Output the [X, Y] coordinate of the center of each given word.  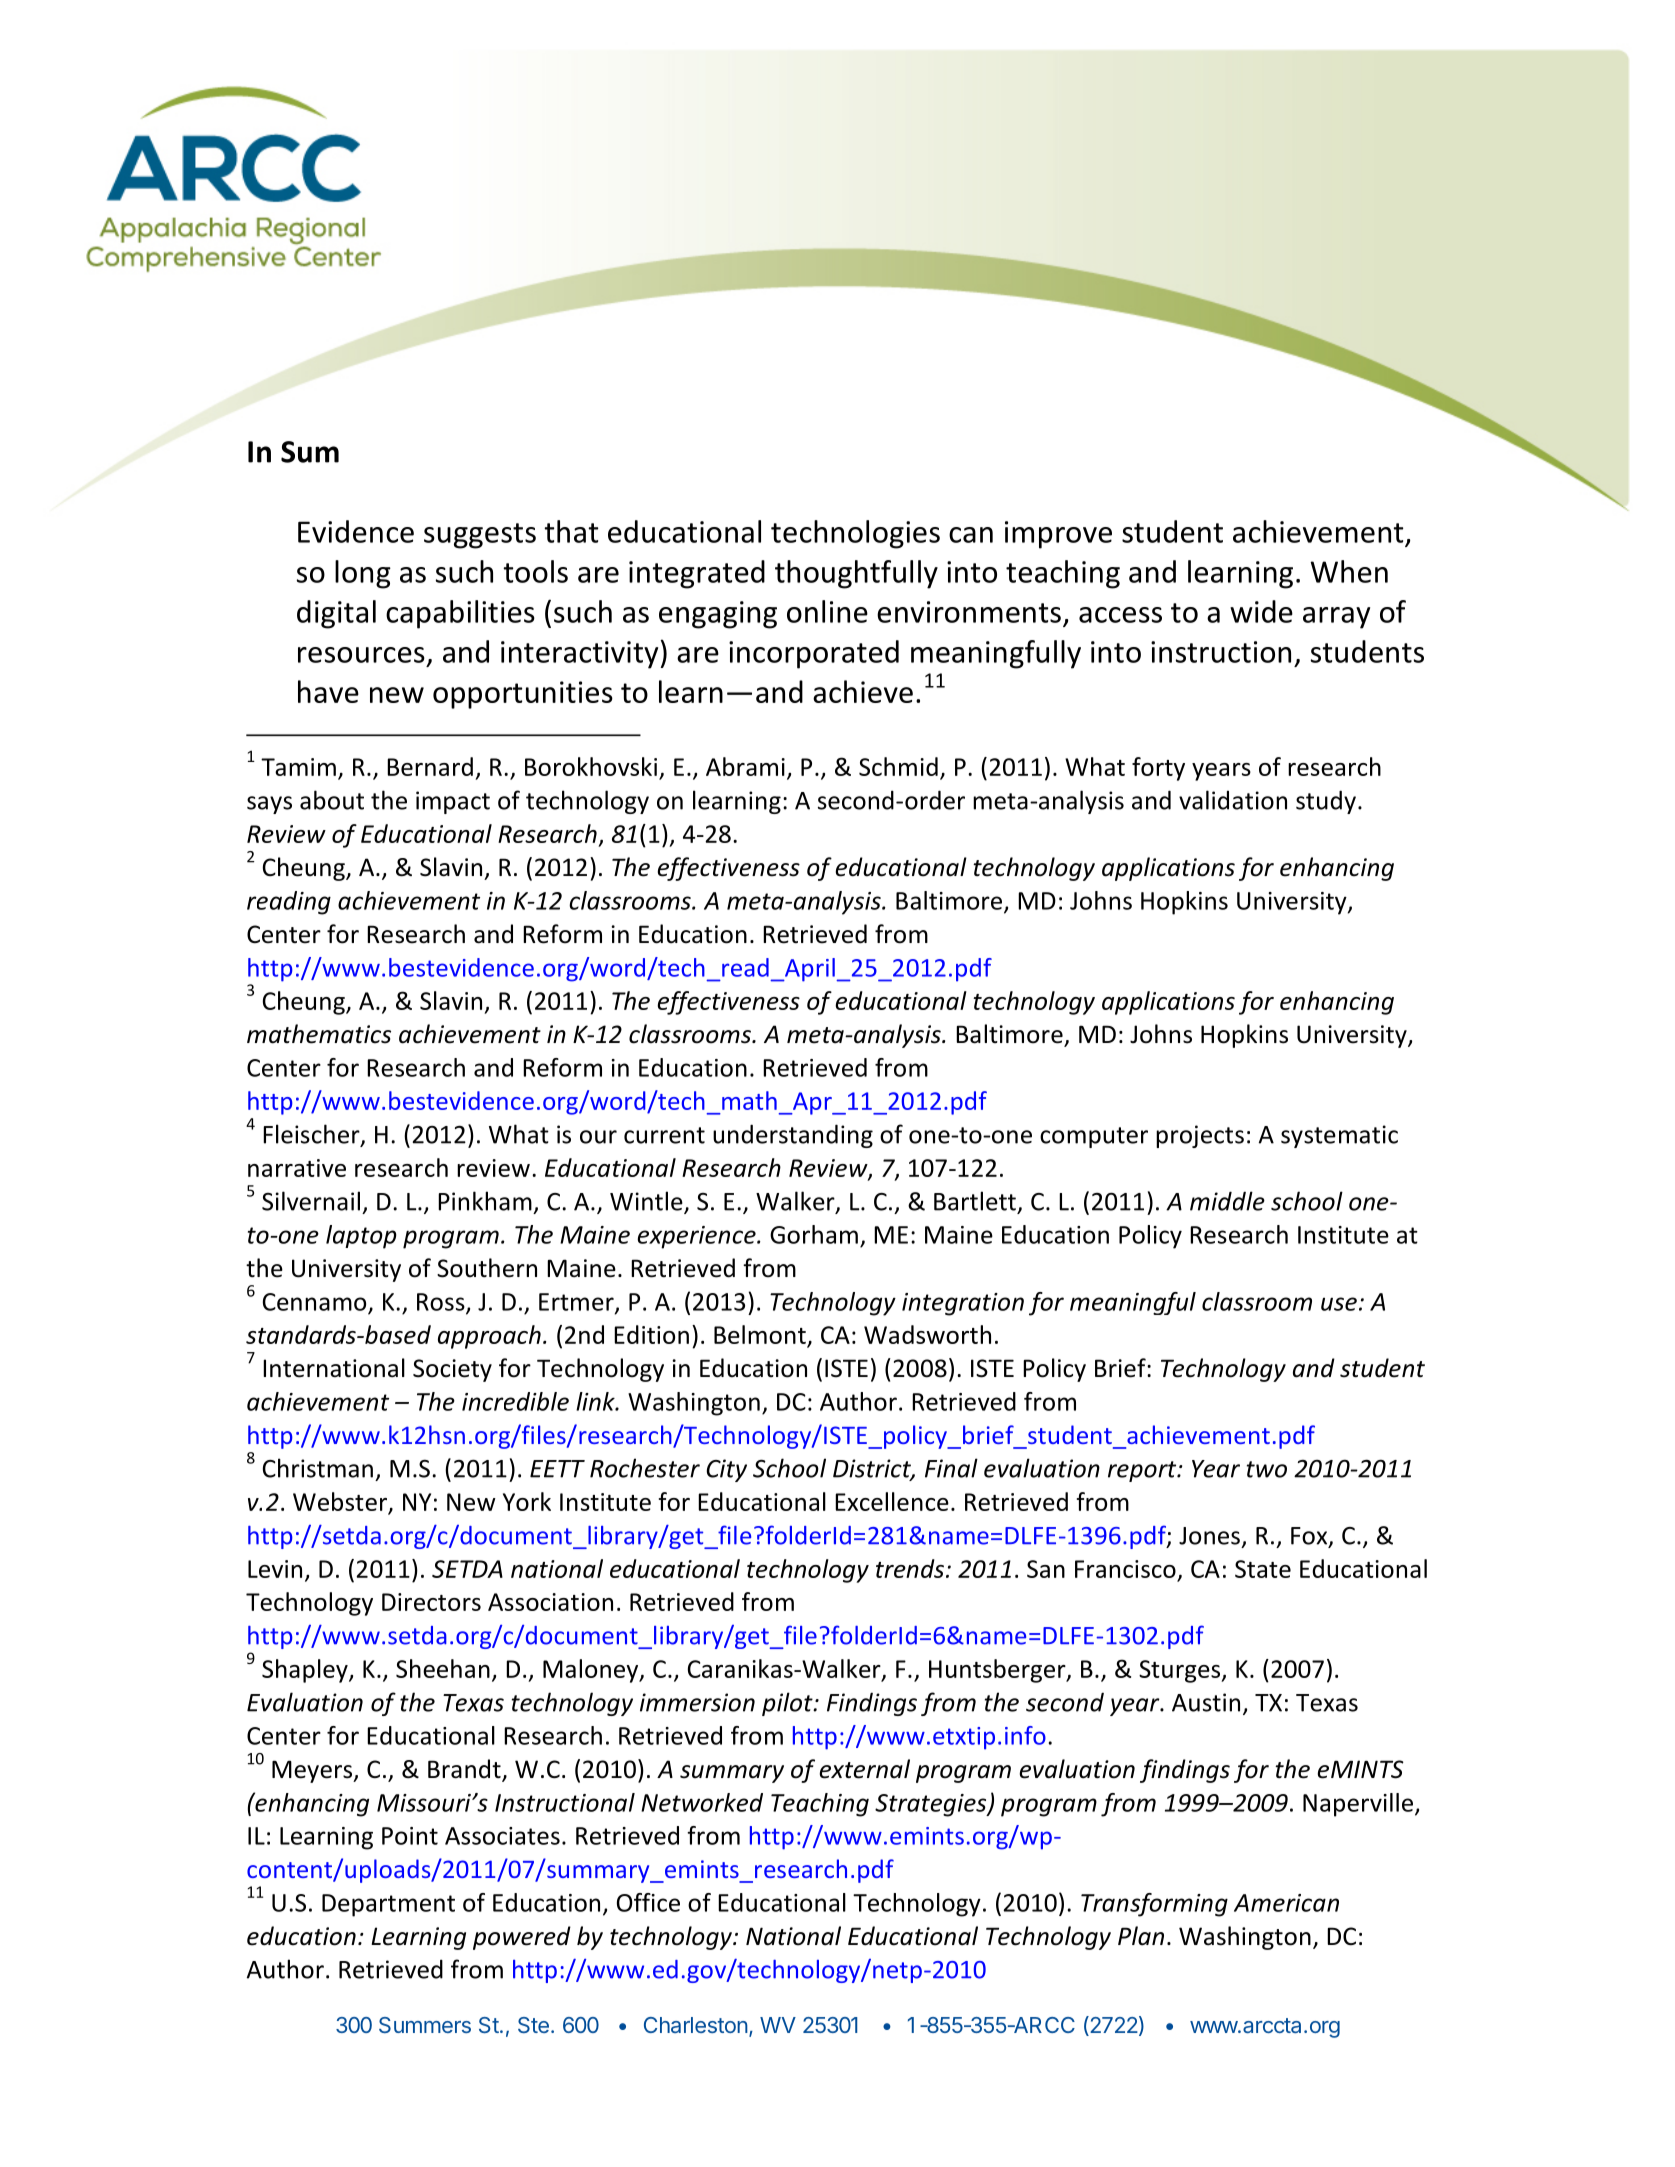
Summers [425, 2025]
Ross [442, 1303]
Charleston [696, 2025]
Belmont [761, 1336]
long [363, 574]
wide [1261, 611]
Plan [1141, 1936]
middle [1227, 1201]
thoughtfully [856, 574]
